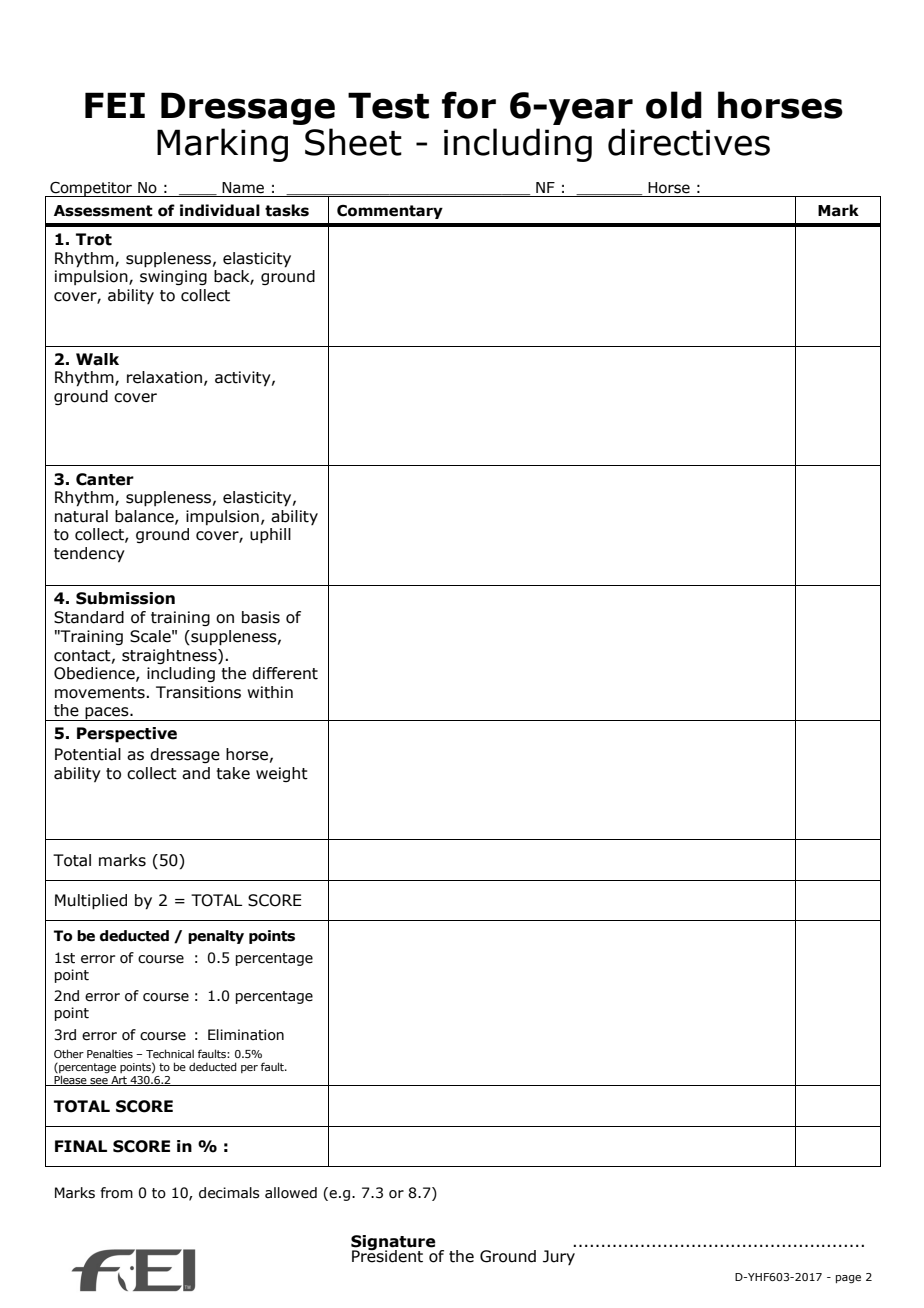  Describe the element at coordinates (115, 105) in the document. I see `FEI` at that location.
